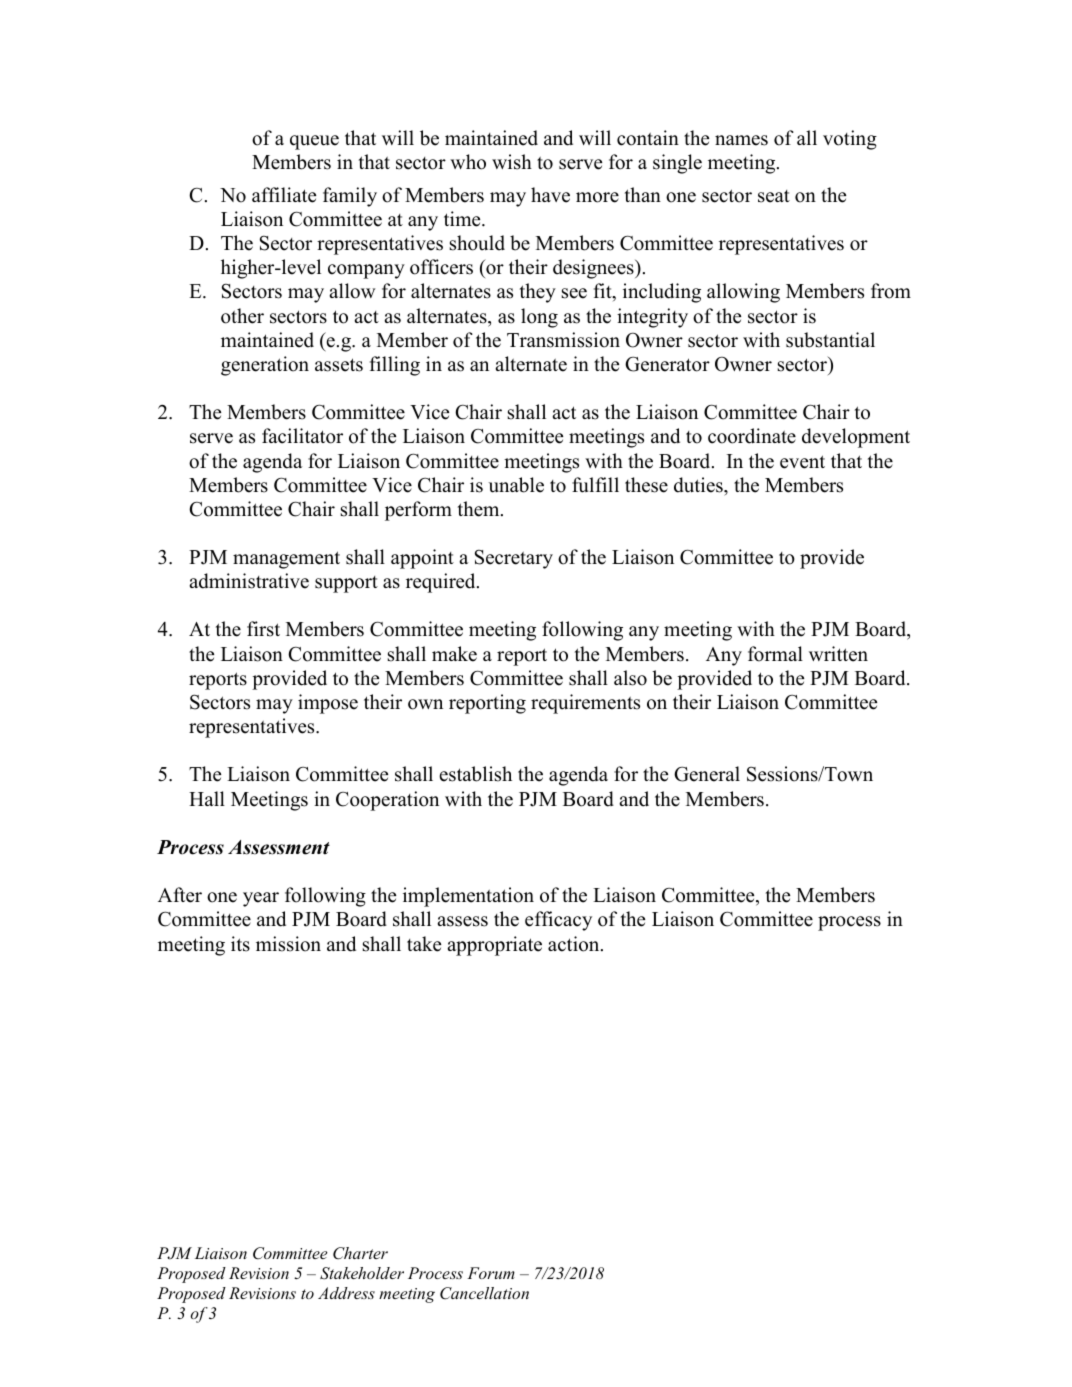 This screenshot has width=1072, height=1387. I want to click on Secretary, so click(514, 559).
